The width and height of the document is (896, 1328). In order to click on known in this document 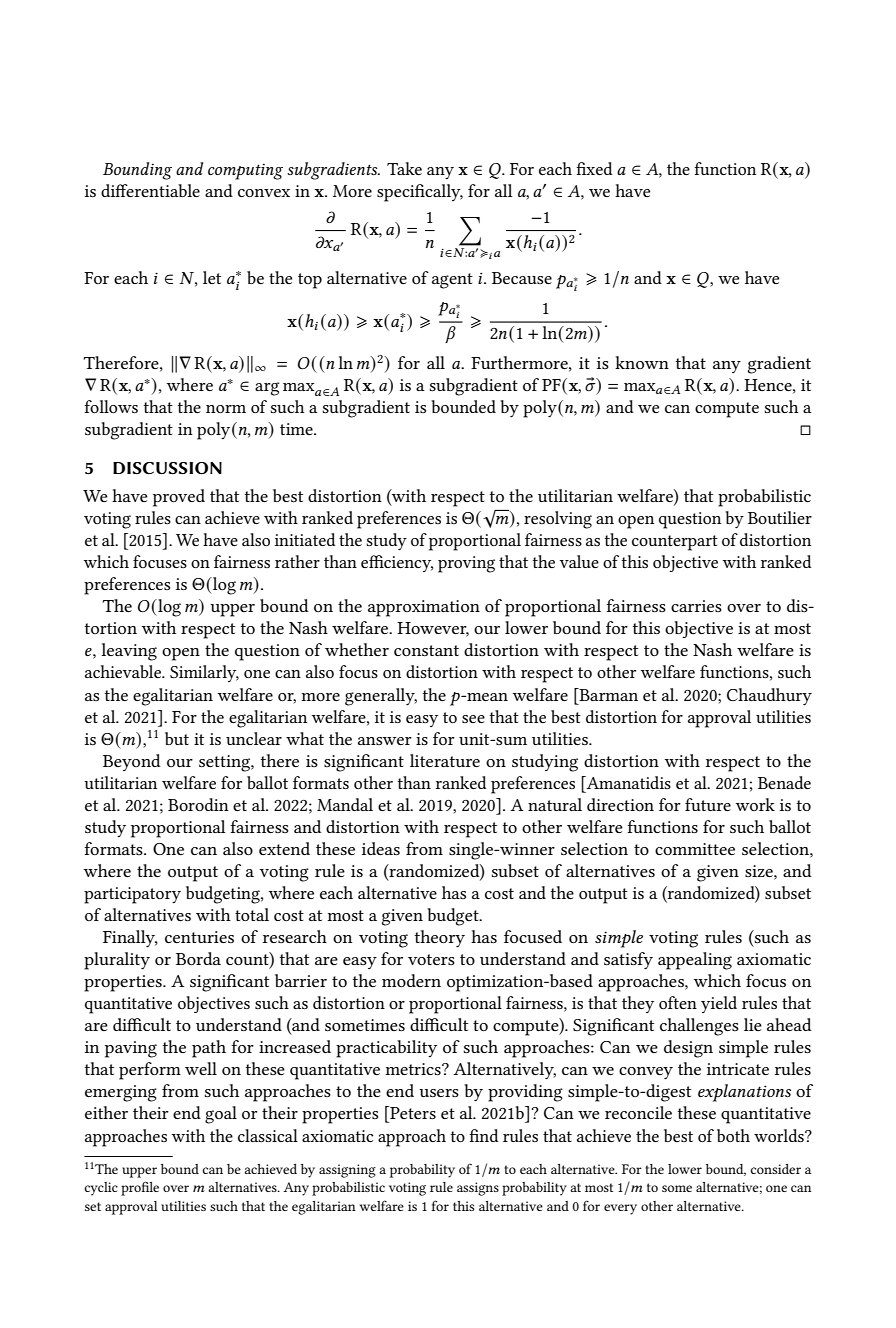, I will do `click(642, 362)`.
